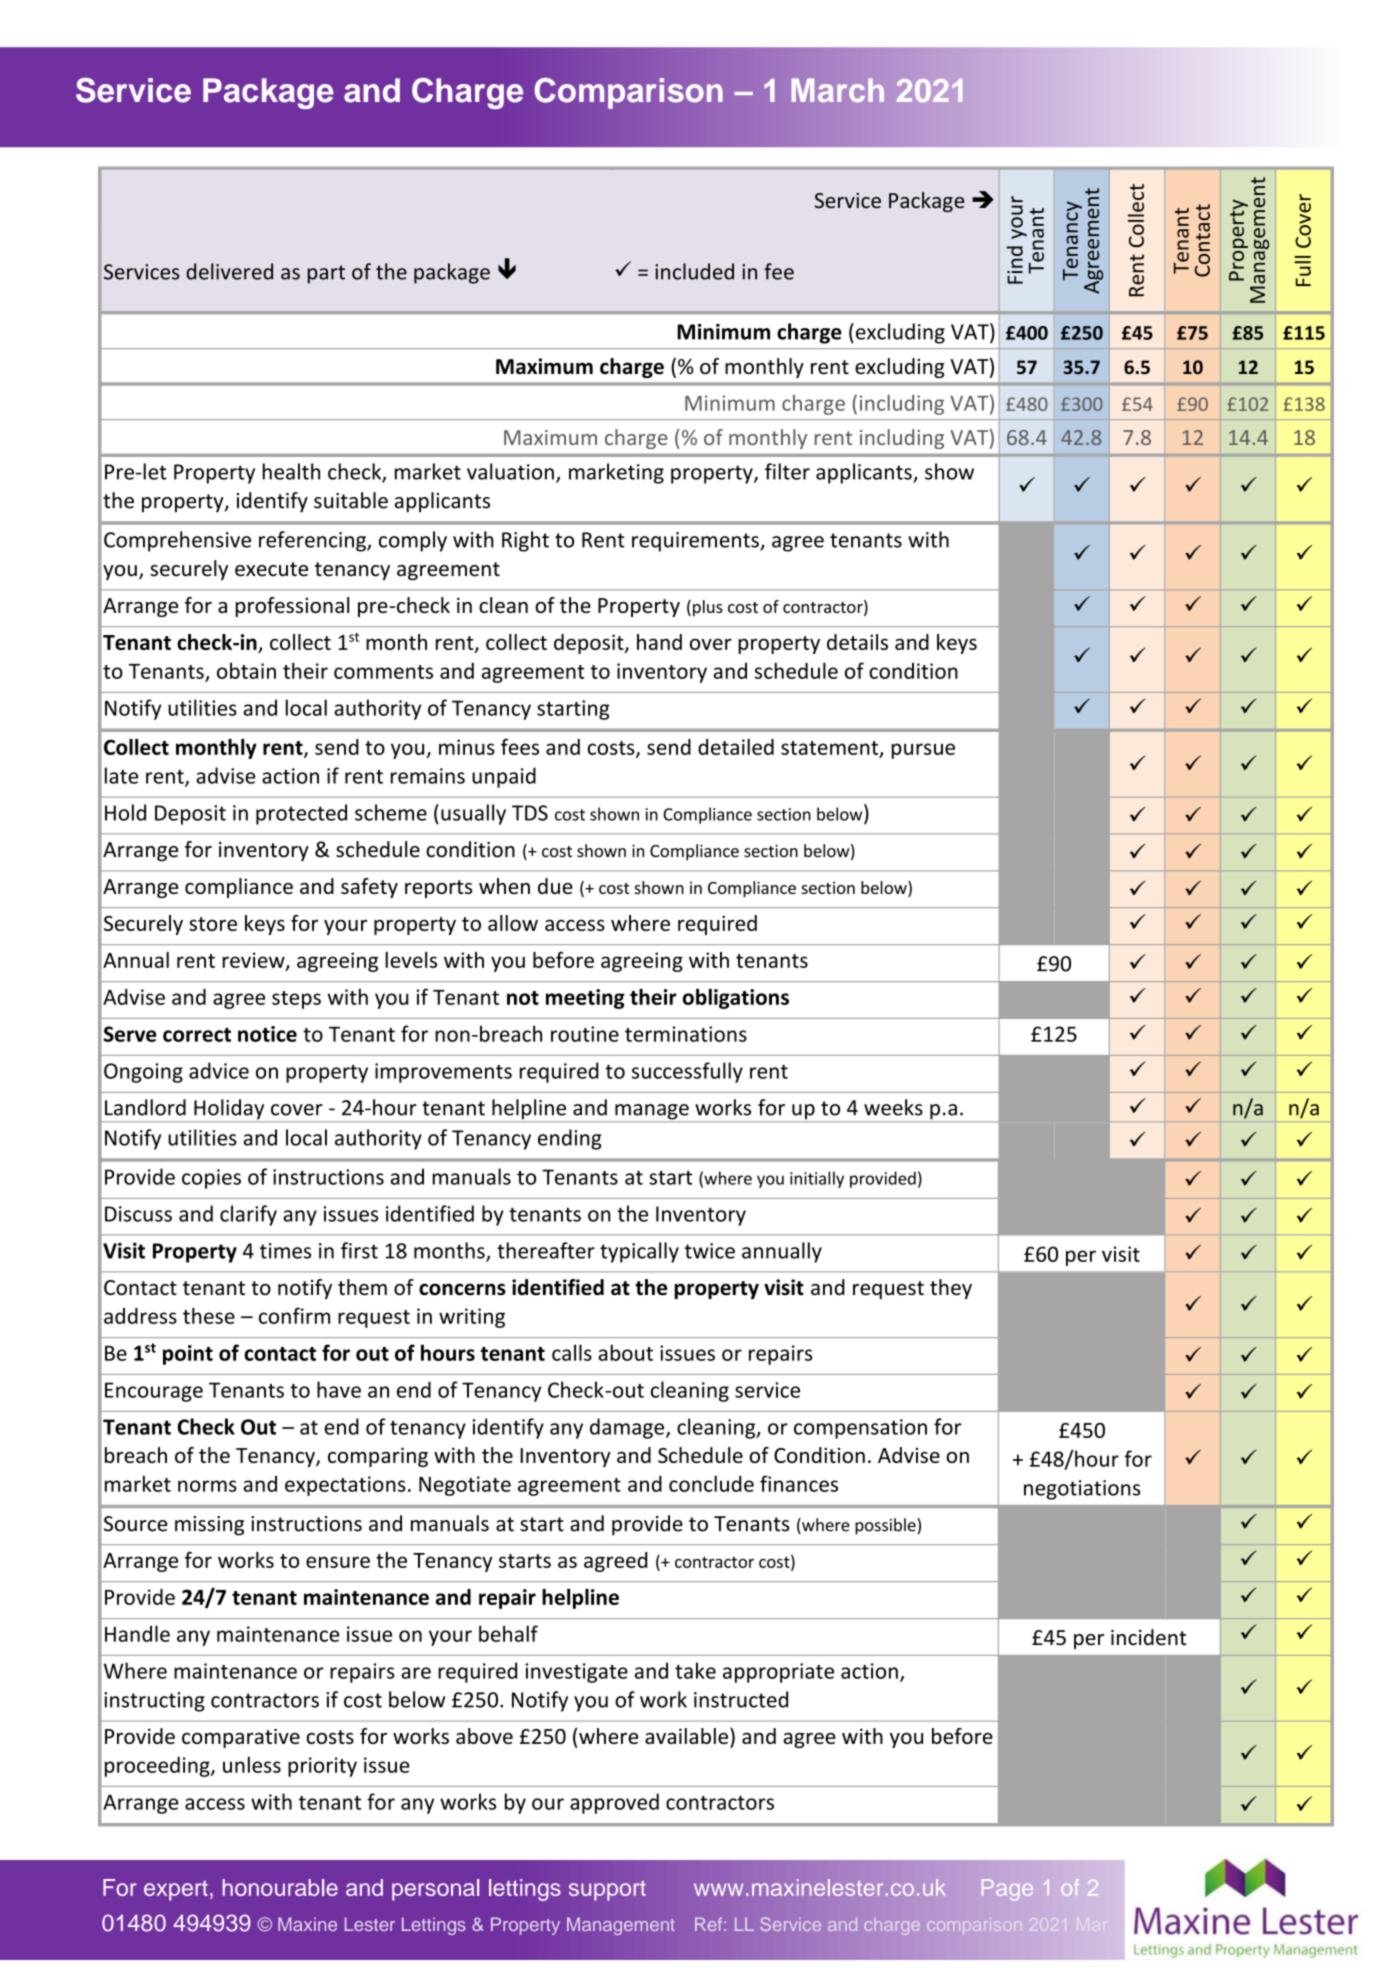 This page has width=1398, height=1977. I want to click on honourable, so click(280, 1887).
